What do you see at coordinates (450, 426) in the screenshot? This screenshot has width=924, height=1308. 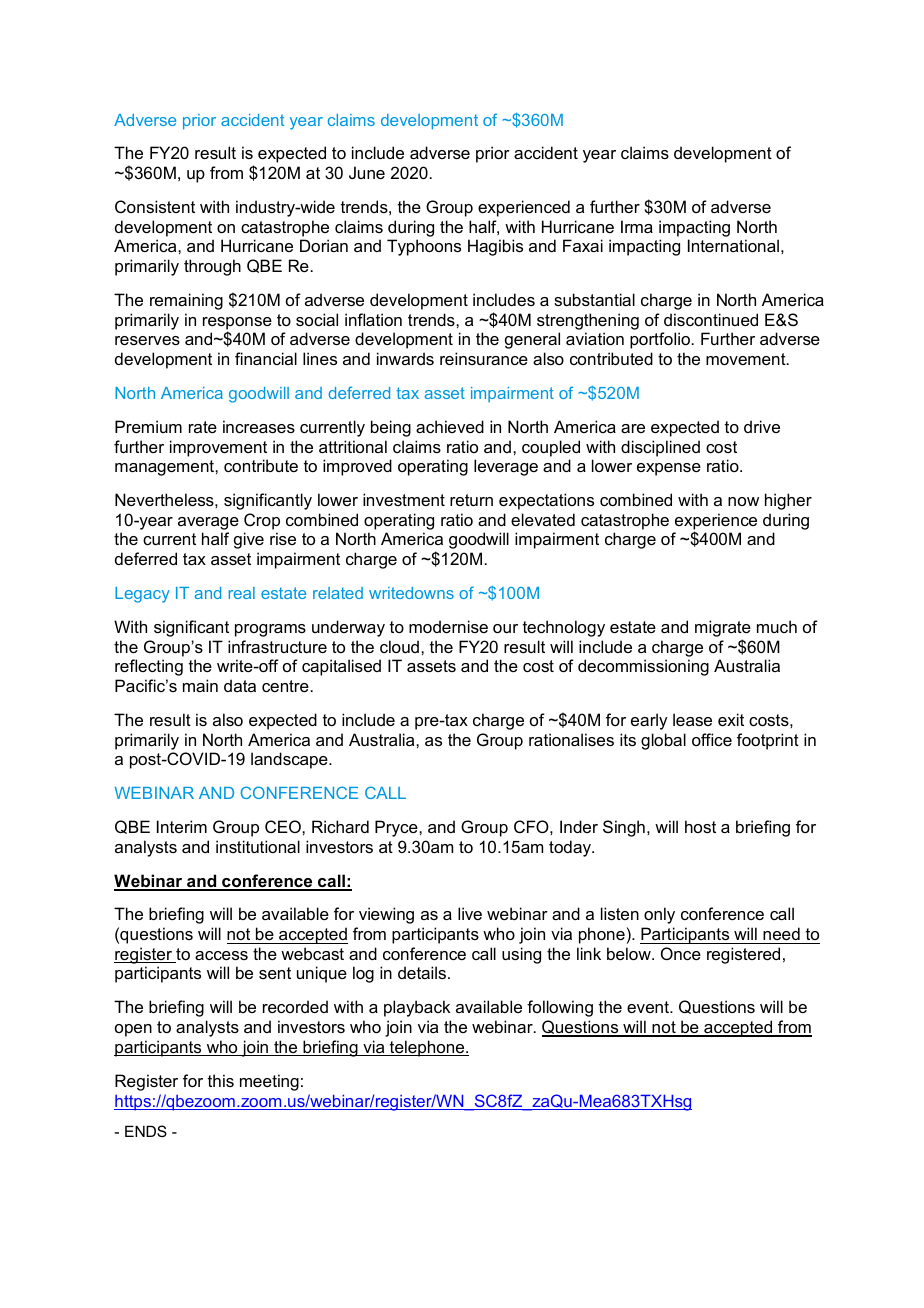 I see `achieved` at bounding box center [450, 426].
